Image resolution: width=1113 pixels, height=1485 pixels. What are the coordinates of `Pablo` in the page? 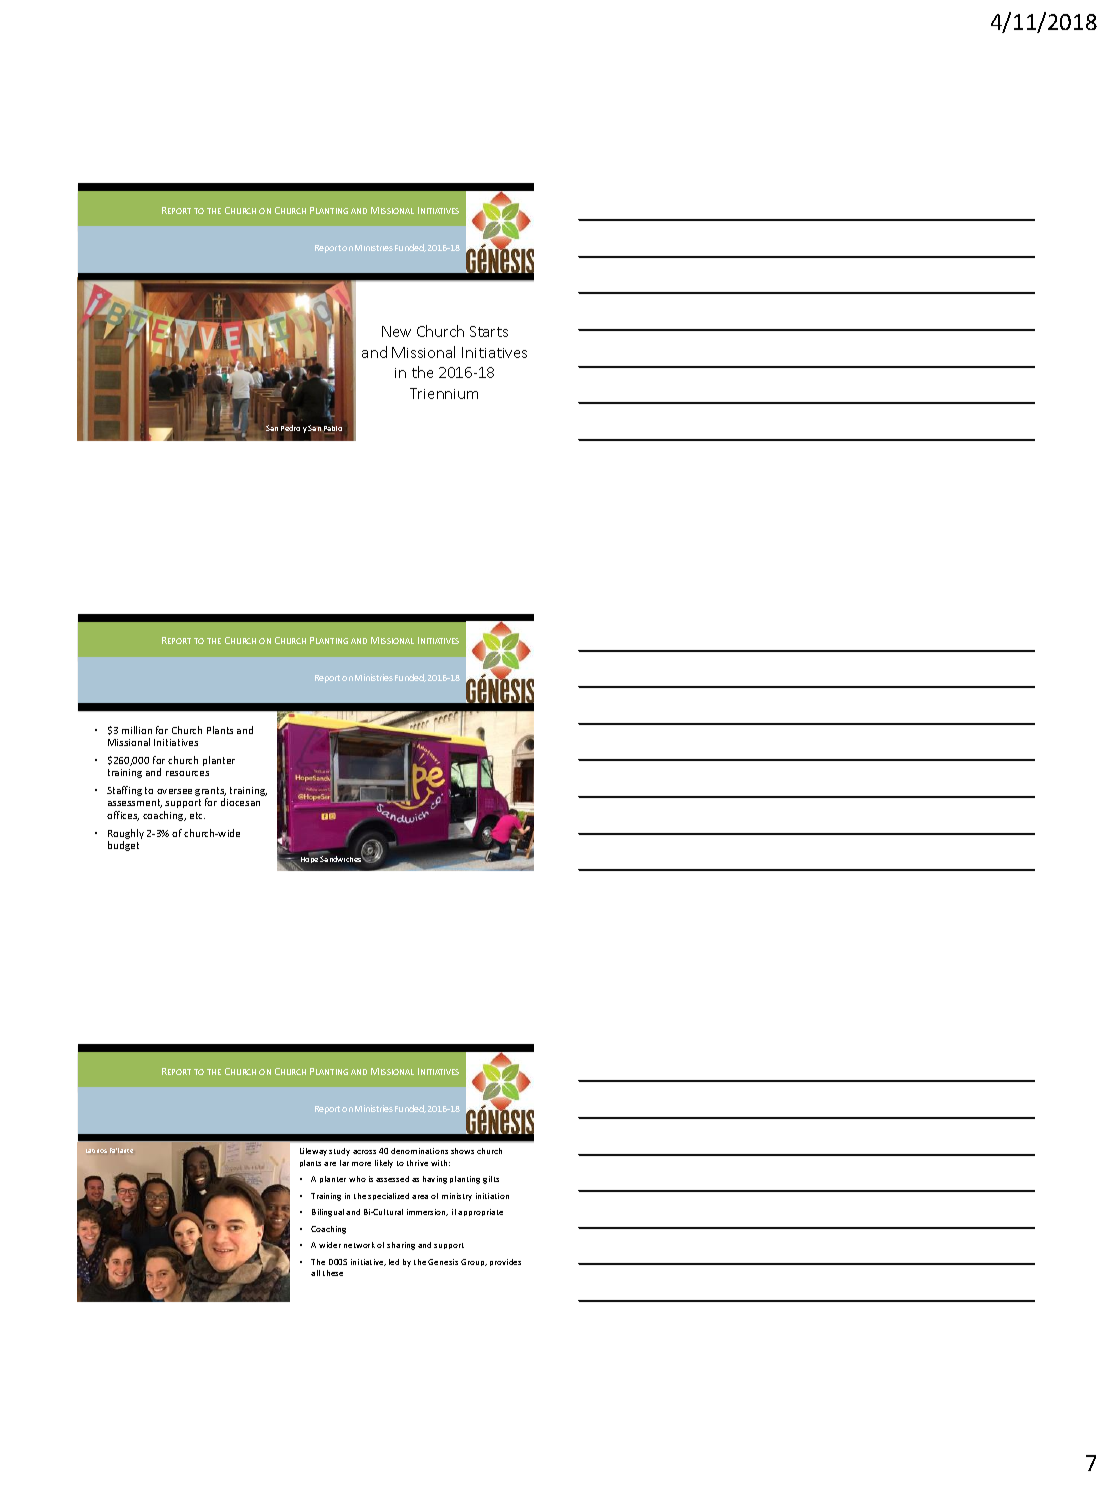 It's located at (333, 430).
